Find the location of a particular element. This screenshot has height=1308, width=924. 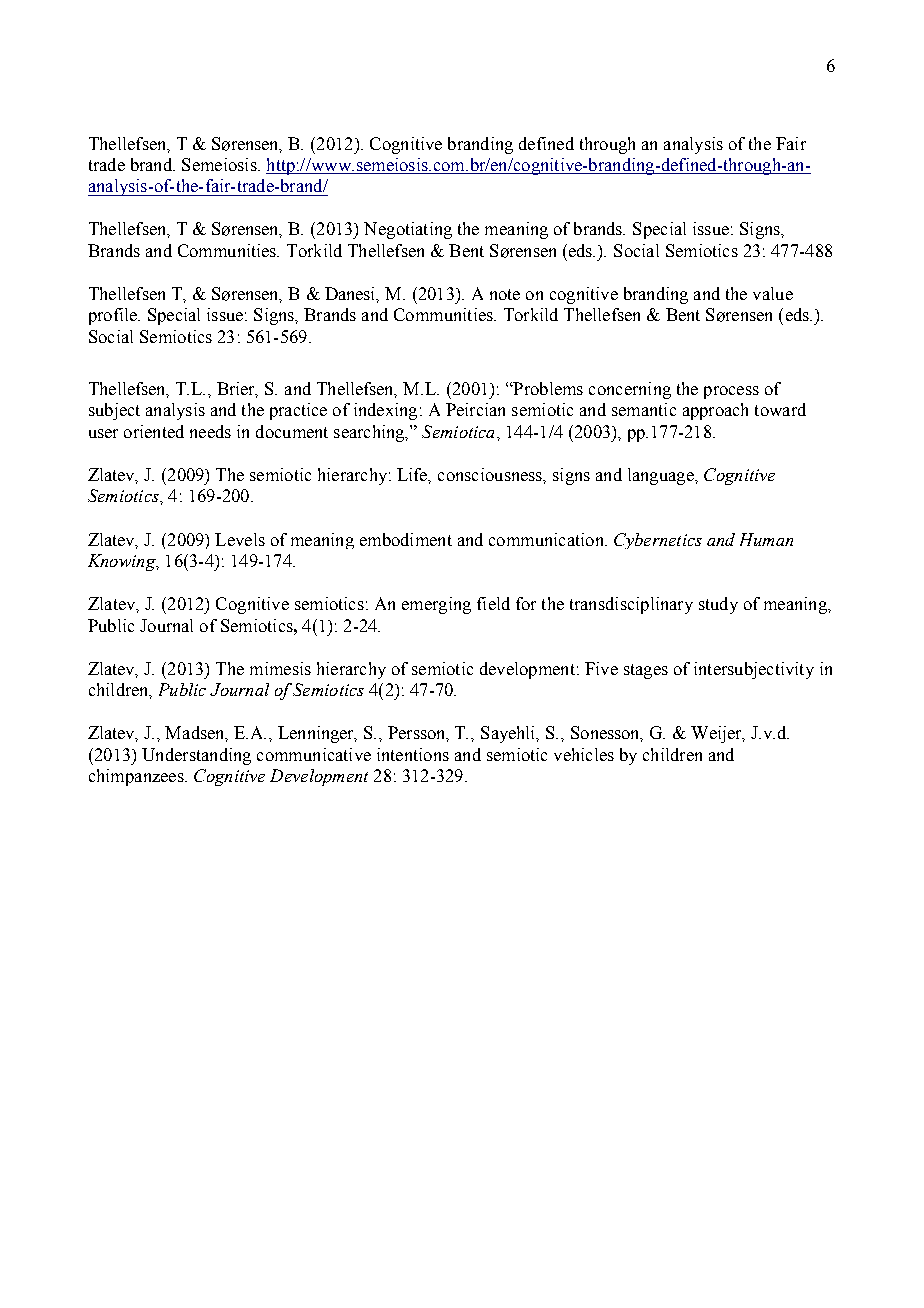

study is located at coordinates (718, 605).
